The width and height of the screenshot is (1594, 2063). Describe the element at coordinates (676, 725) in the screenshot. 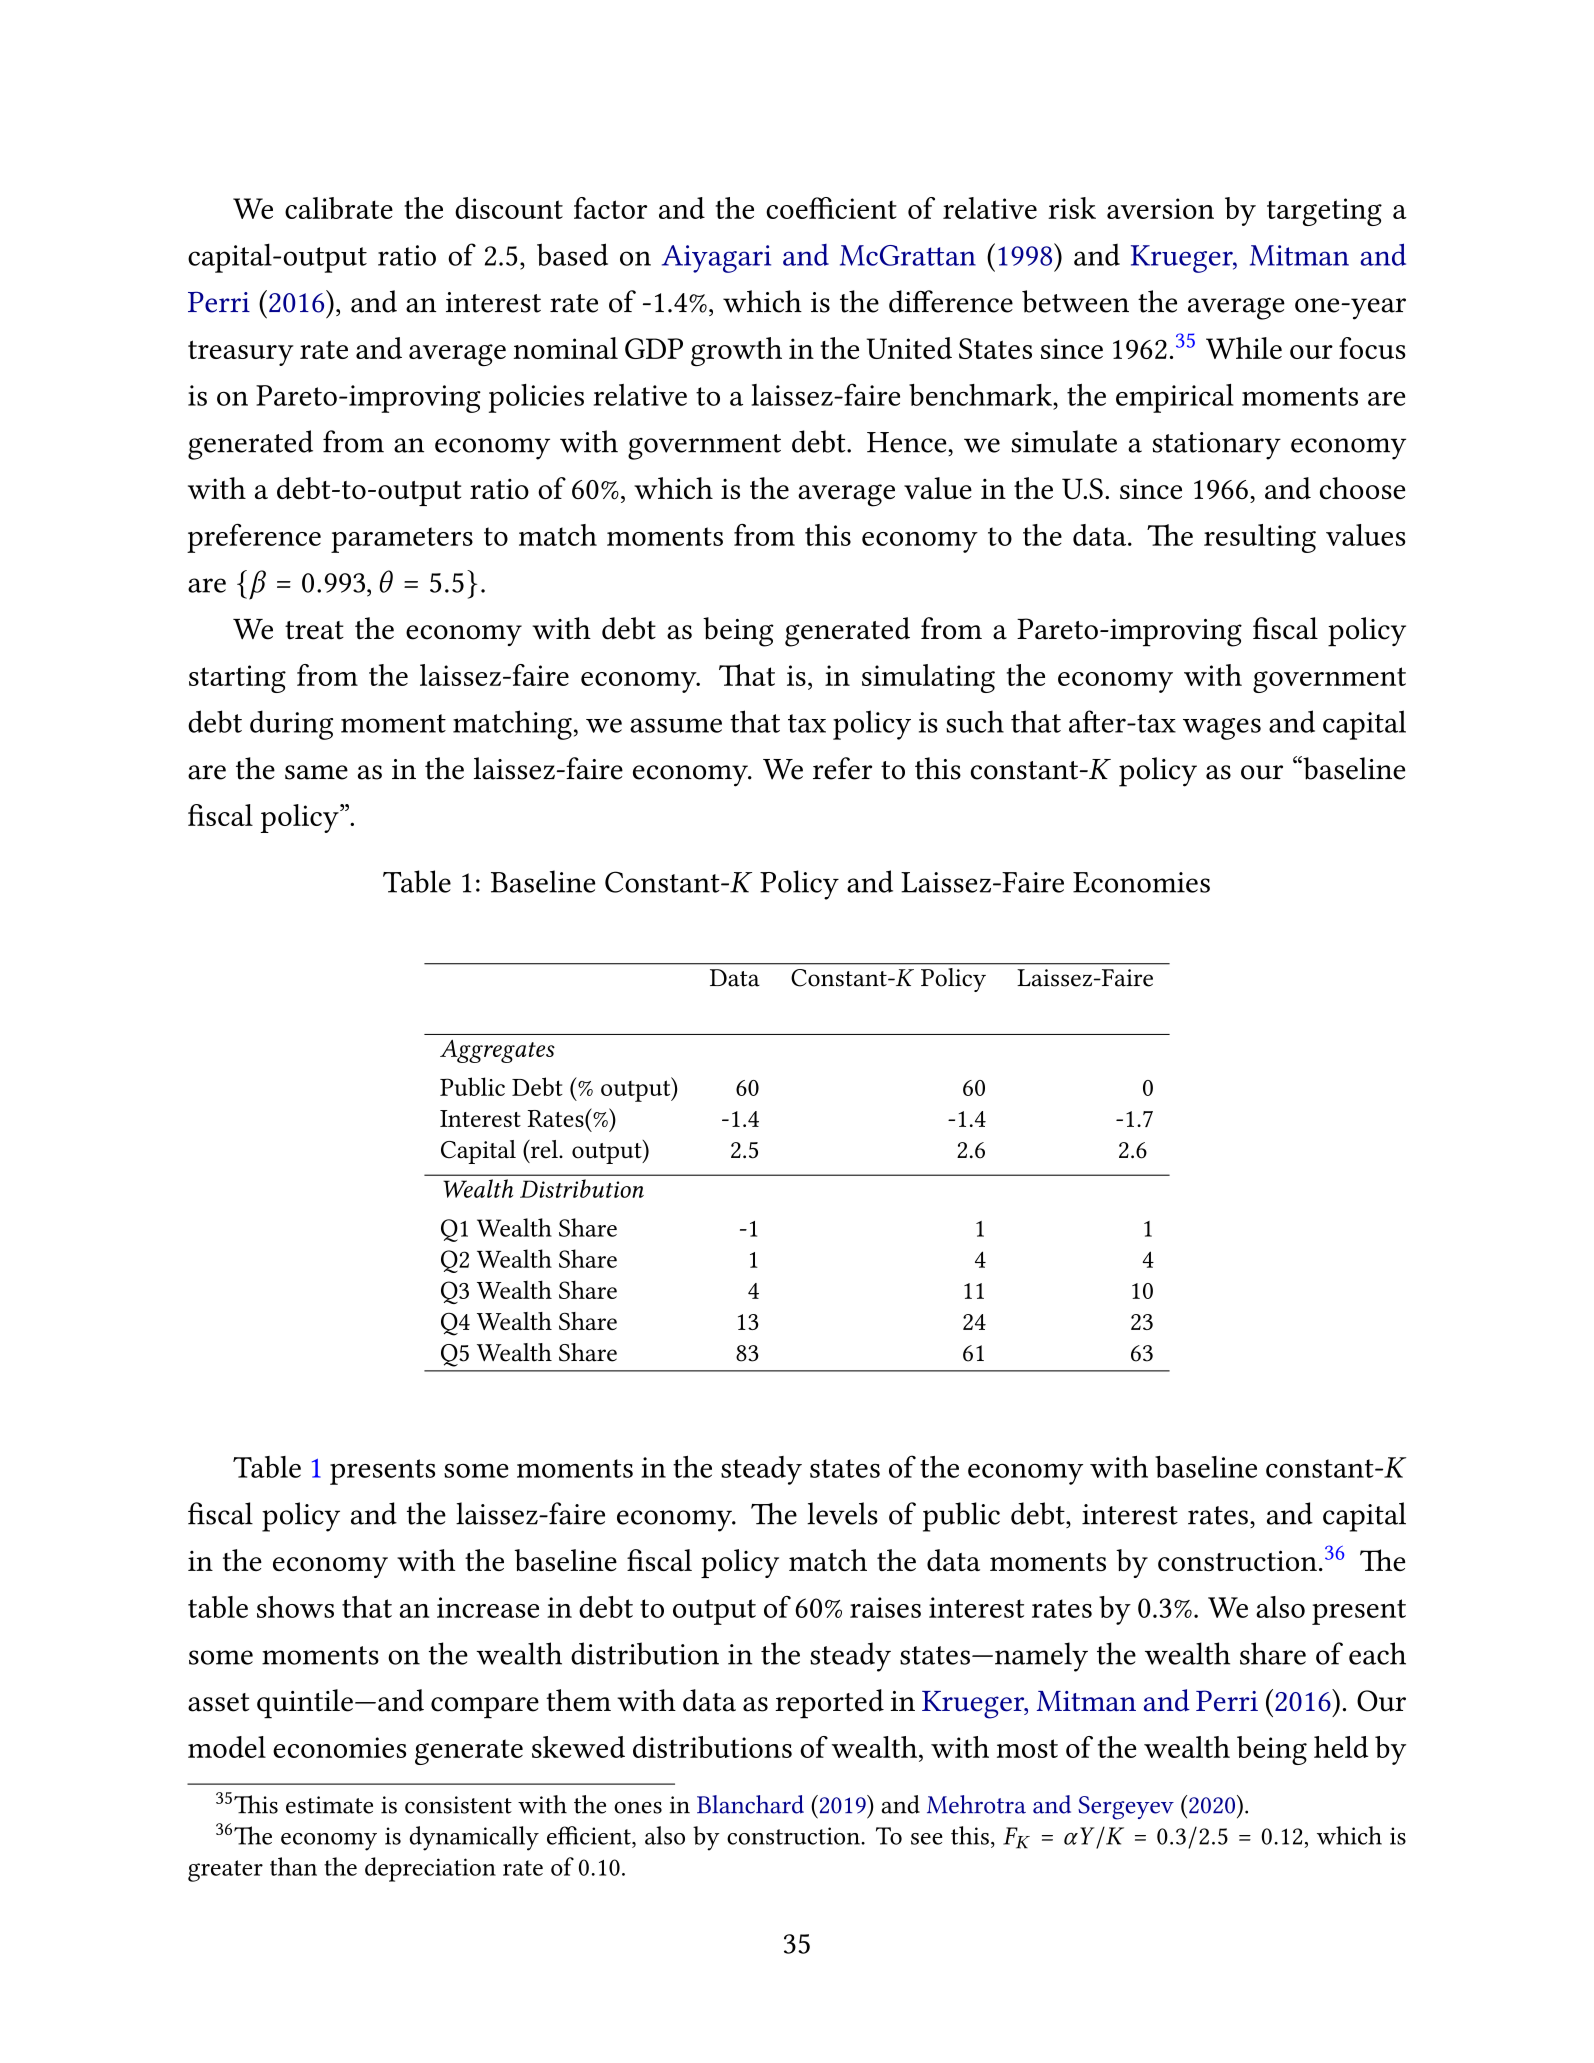

I see `assume` at that location.
